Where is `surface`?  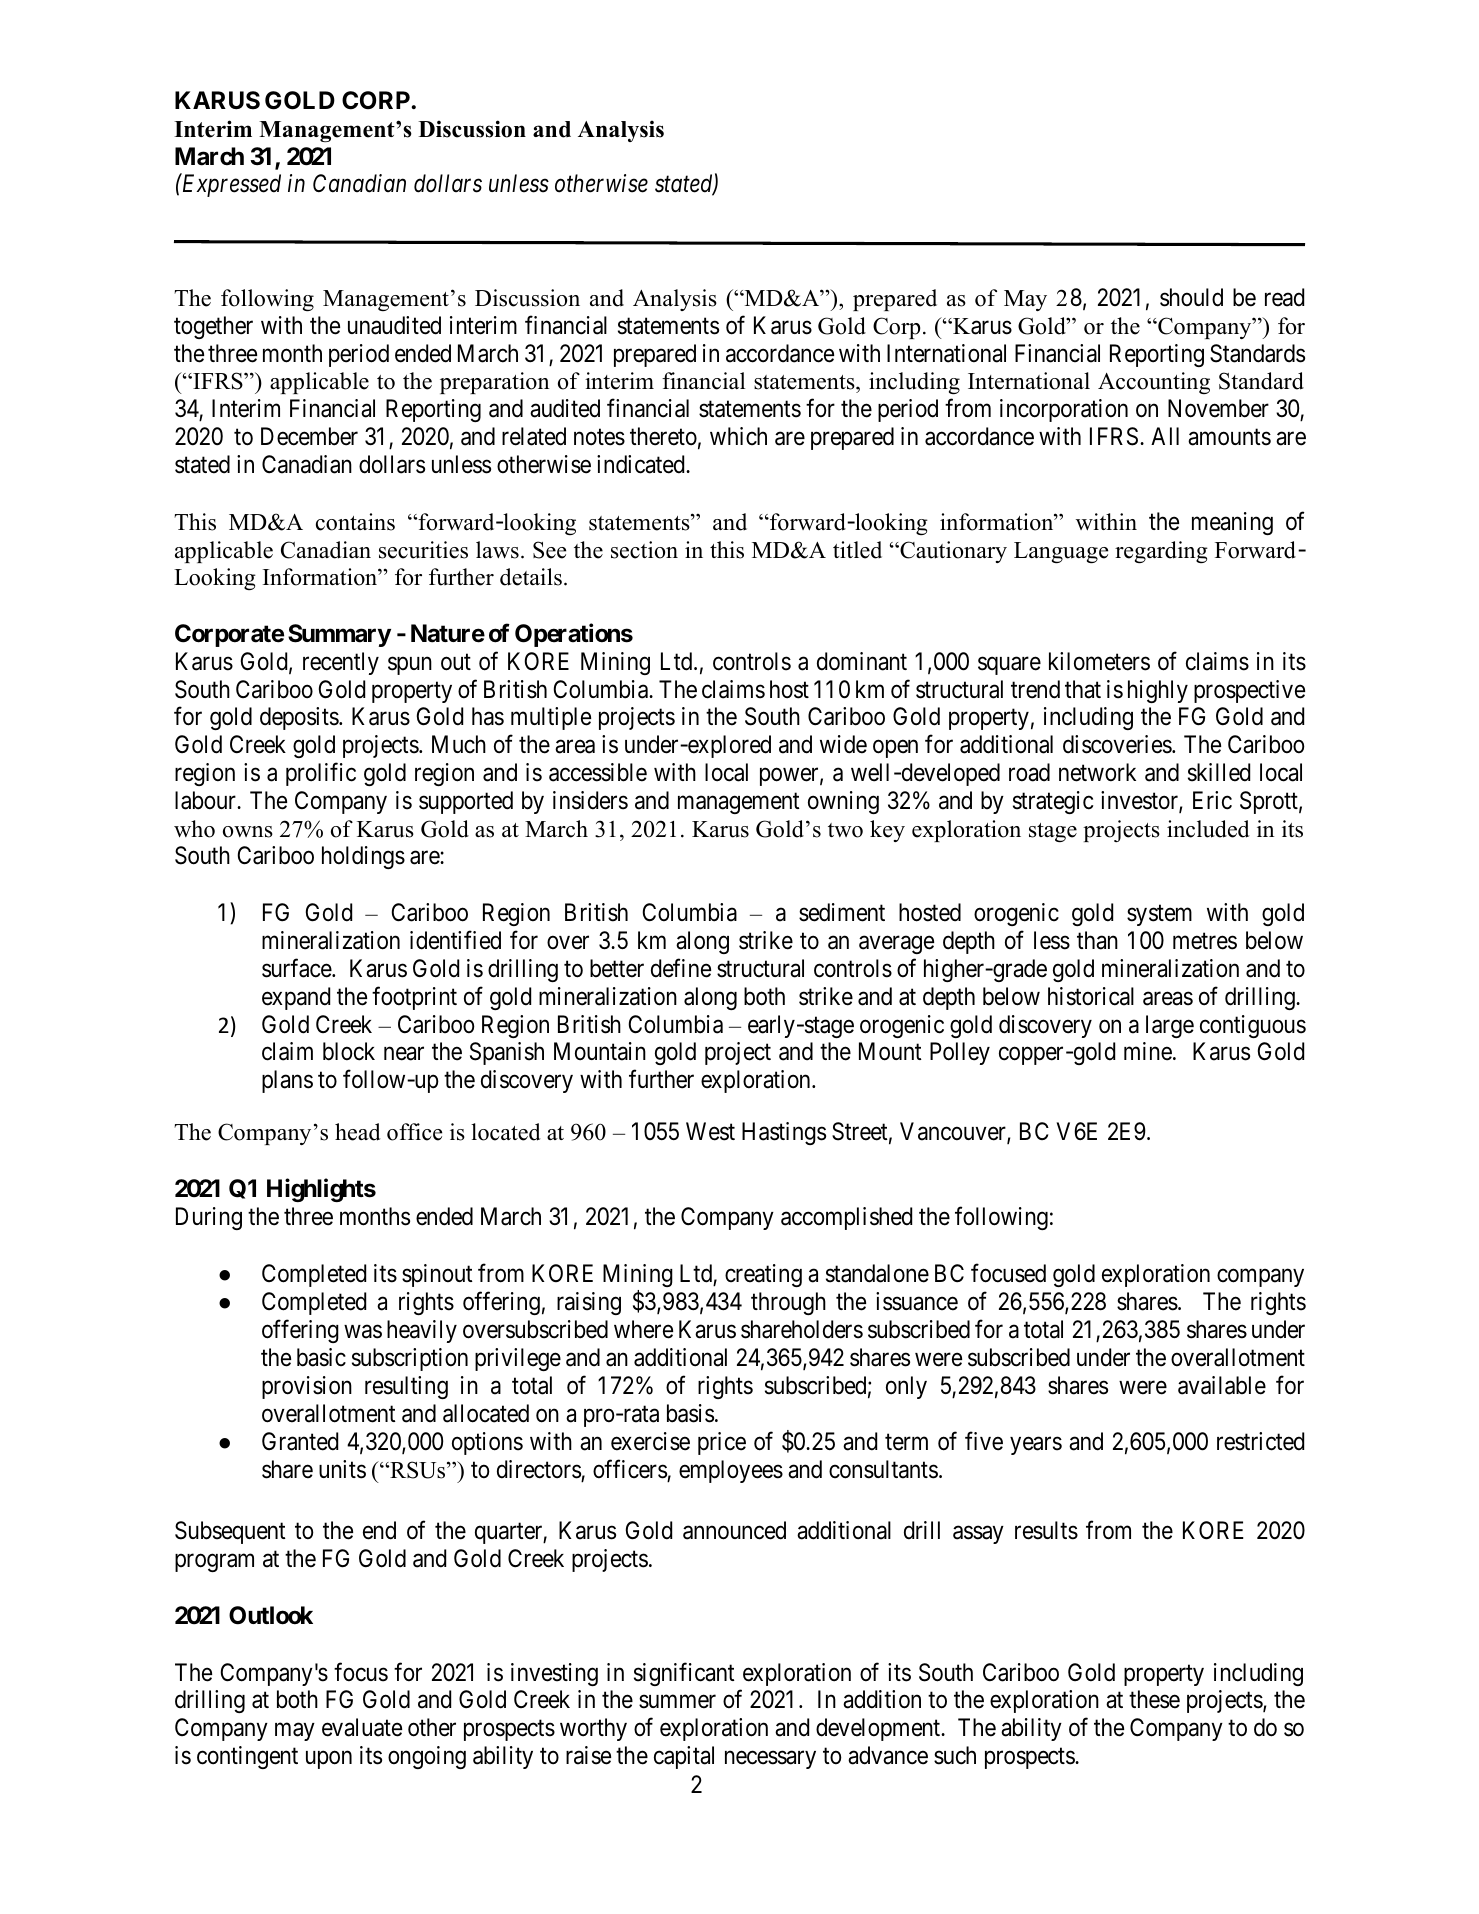 surface is located at coordinates (297, 968).
